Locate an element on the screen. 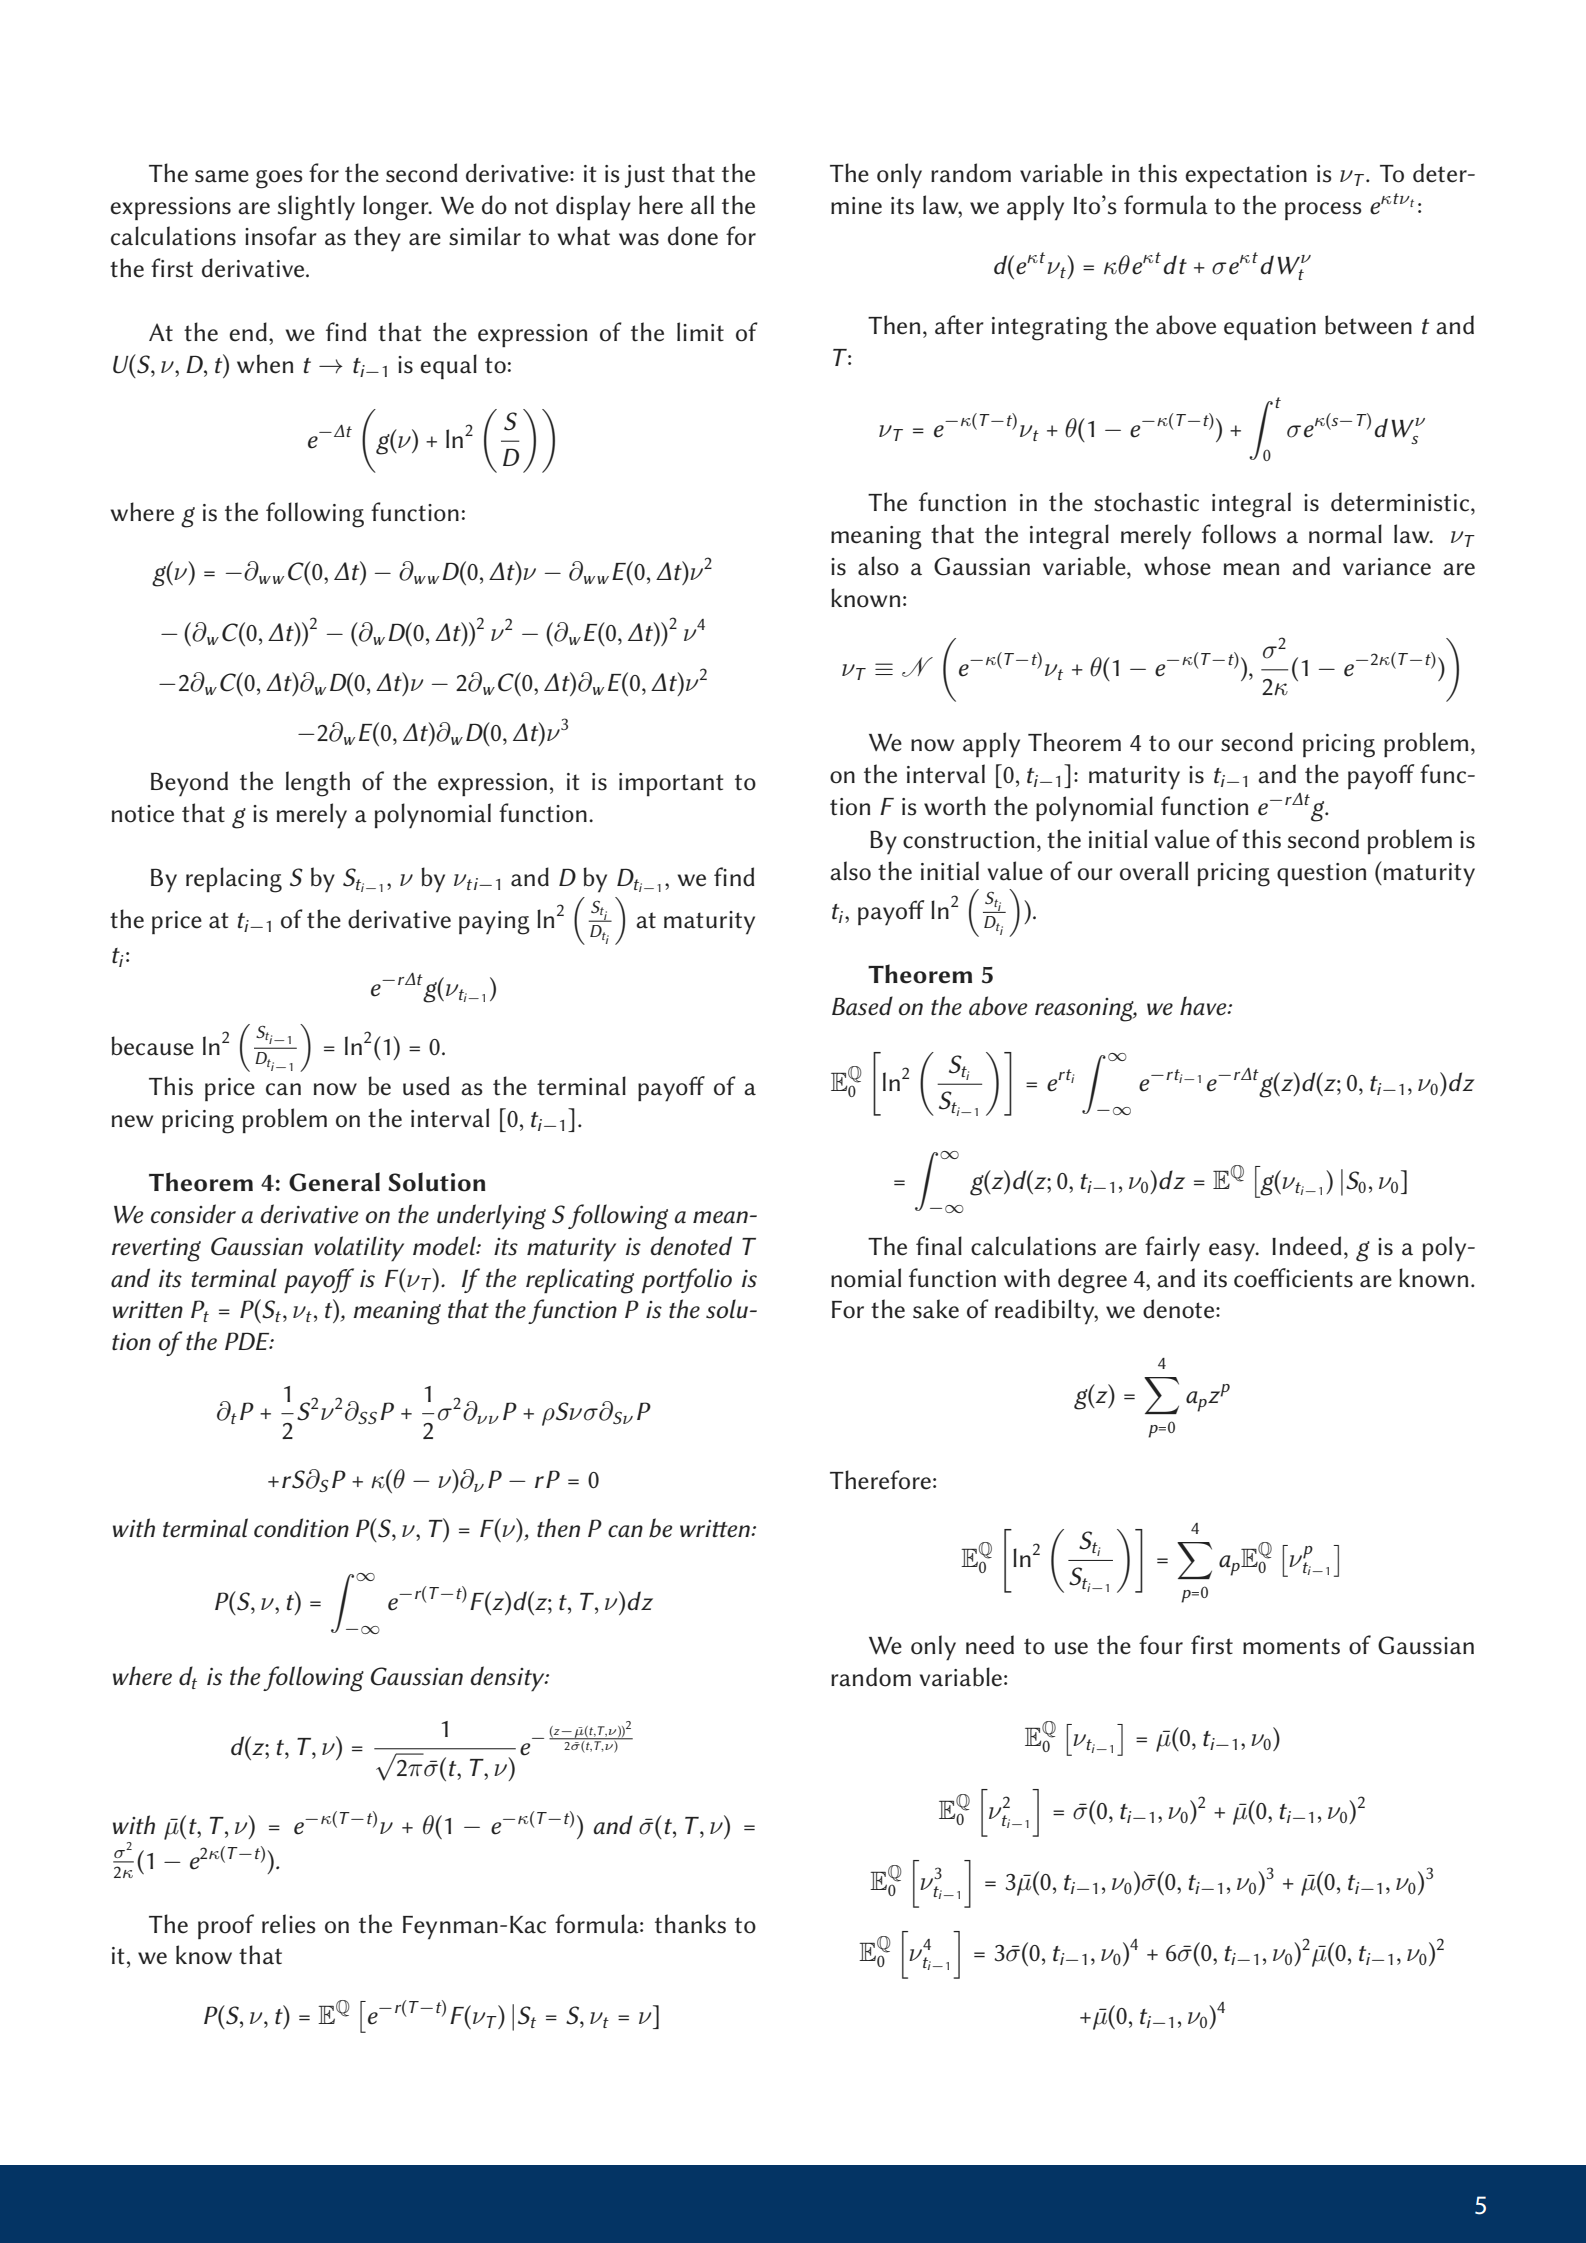 The width and height of the screenshot is (1586, 2243). thanks is located at coordinates (690, 1924).
